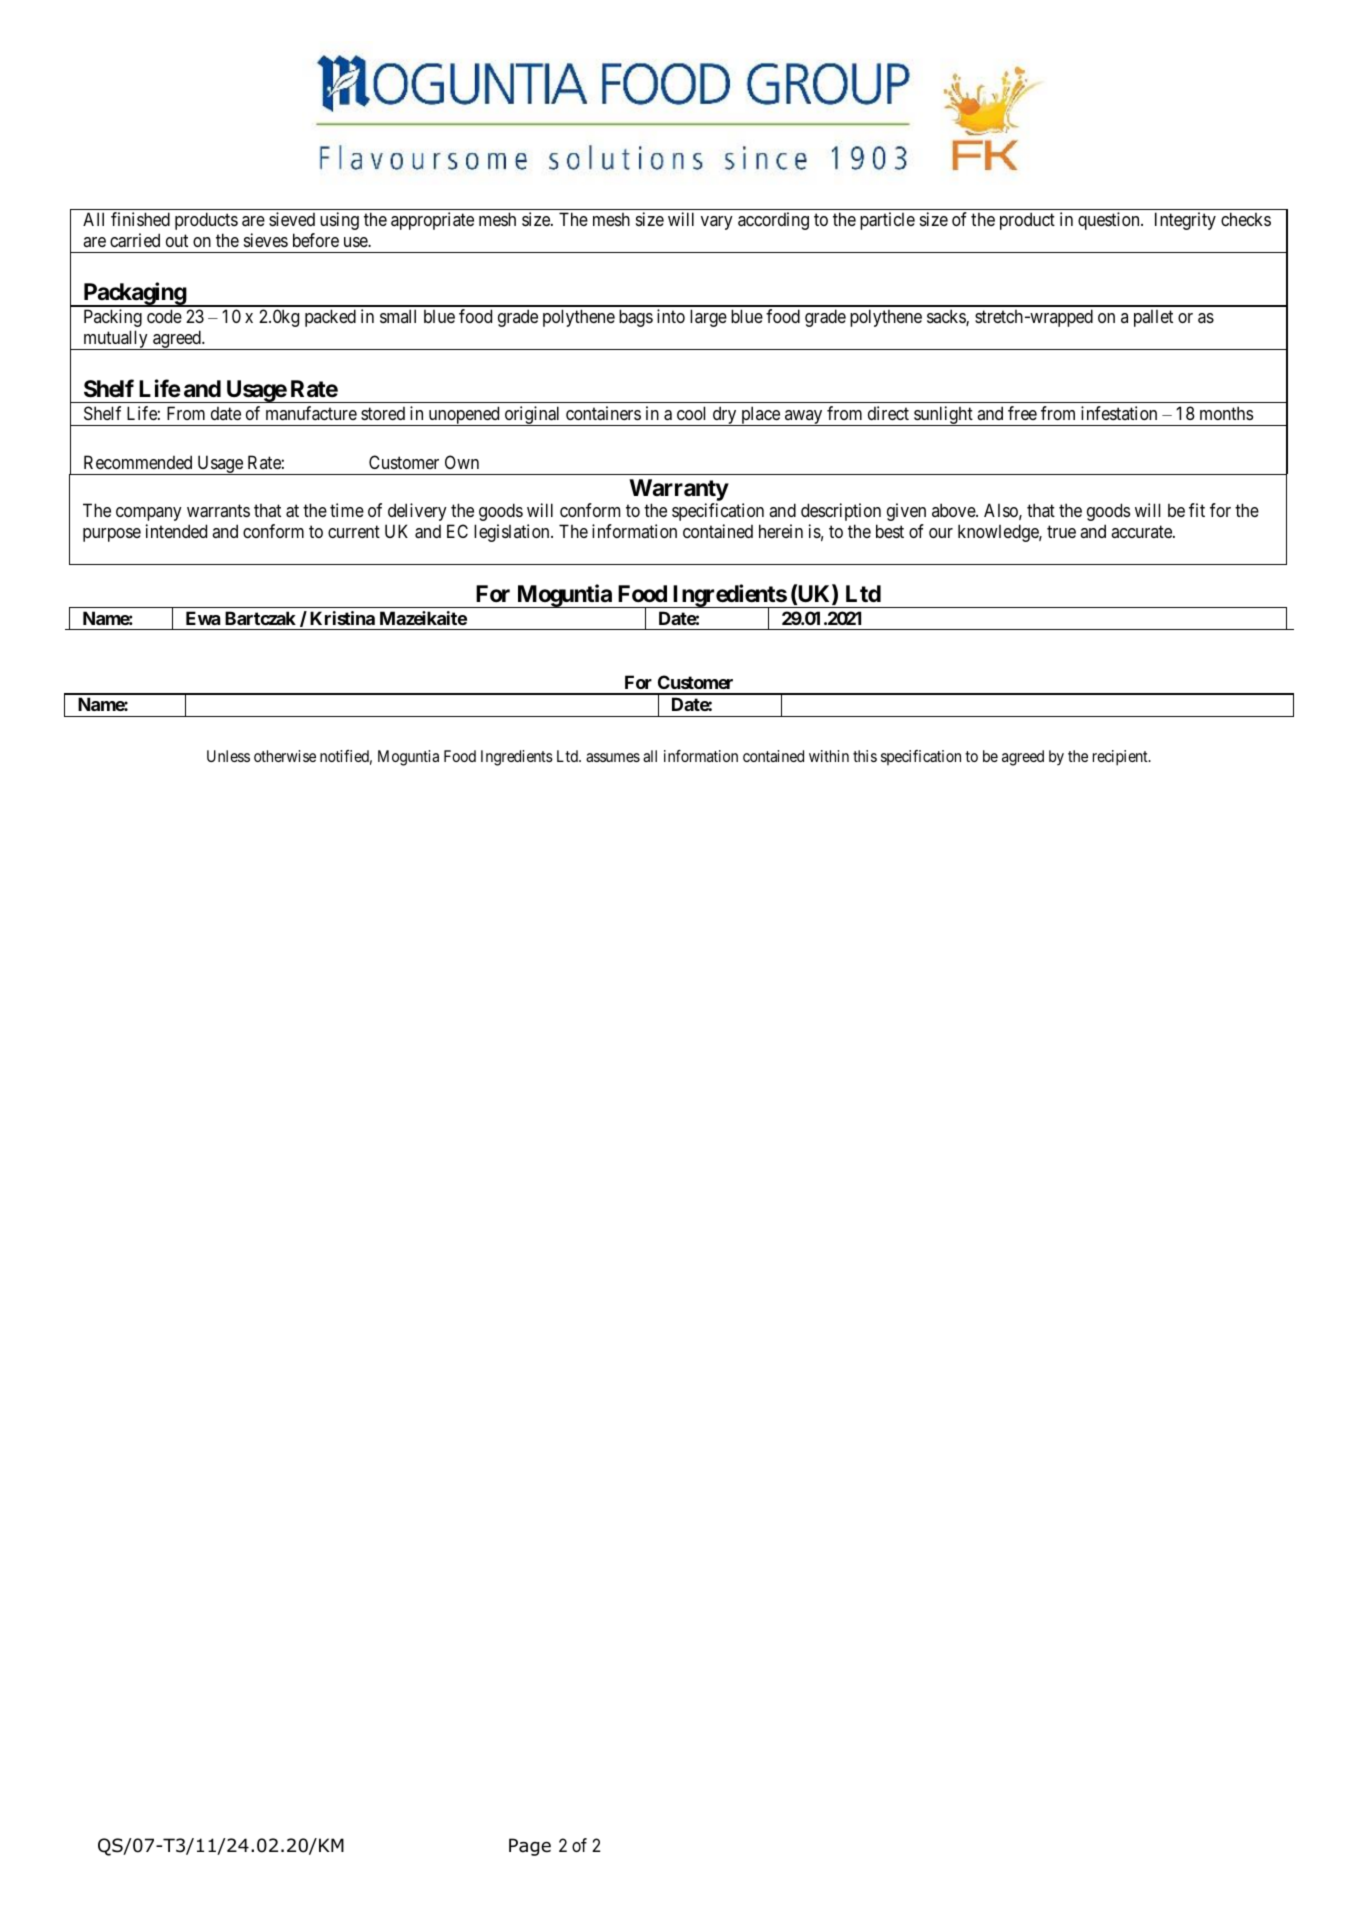 This screenshot has width=1358, height=1921. What do you see at coordinates (679, 490) in the screenshot?
I see `Warranty` at bounding box center [679, 490].
